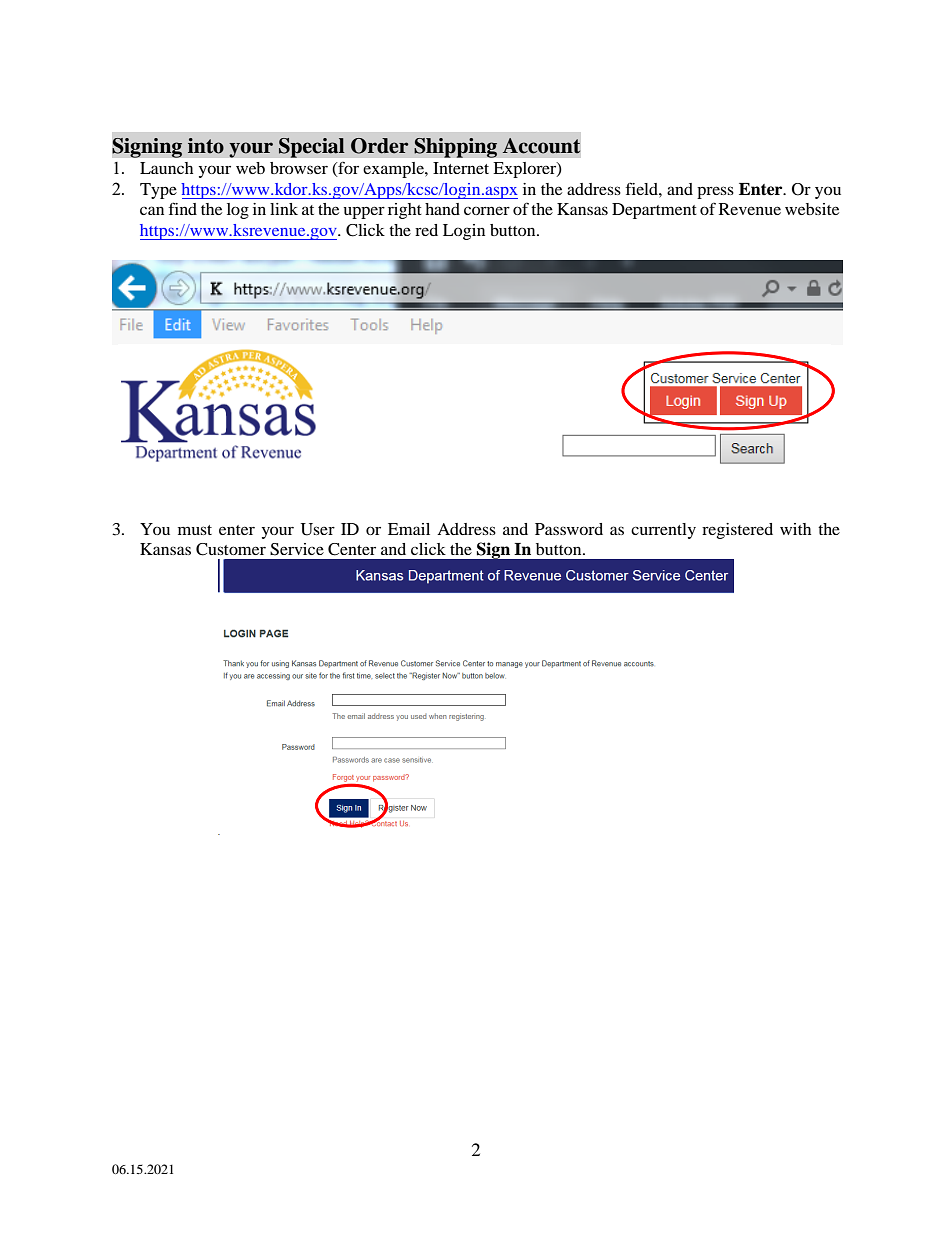 This image has width=952, height=1233. What do you see at coordinates (737, 531) in the image?
I see `registered` at bounding box center [737, 531].
